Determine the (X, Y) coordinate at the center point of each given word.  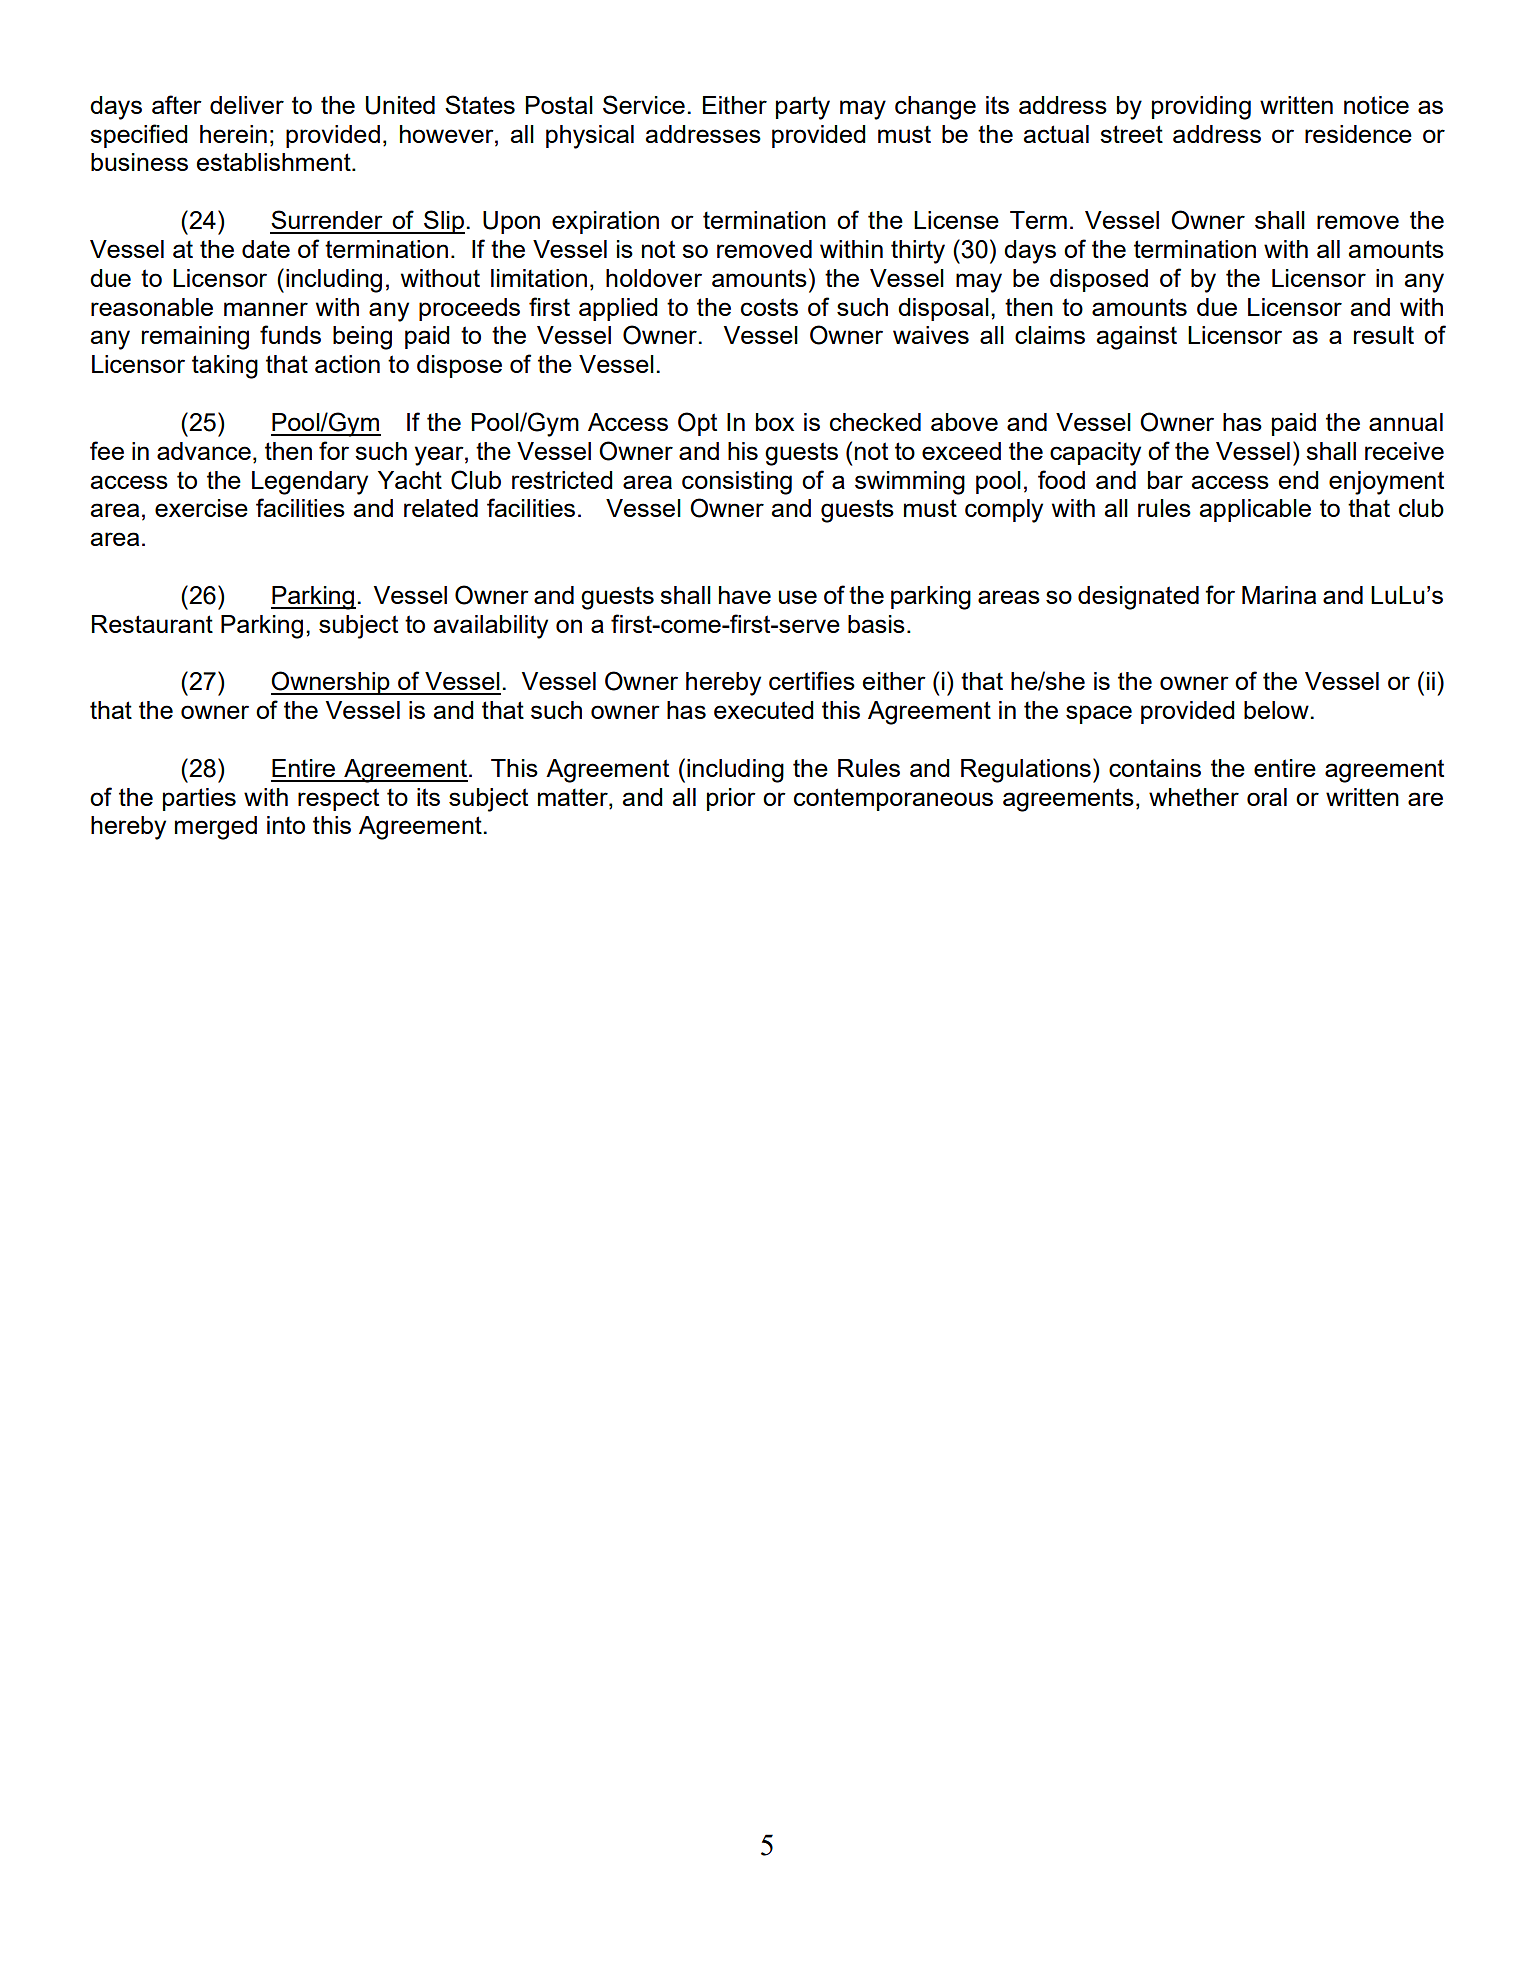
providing (1201, 108)
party (803, 108)
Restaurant (152, 624)
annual (1406, 422)
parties (199, 799)
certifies (812, 680)
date (266, 249)
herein (233, 134)
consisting (737, 483)
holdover (654, 278)
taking (225, 367)
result (1384, 335)
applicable (1255, 510)
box (775, 422)
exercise (201, 508)
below (1276, 710)
